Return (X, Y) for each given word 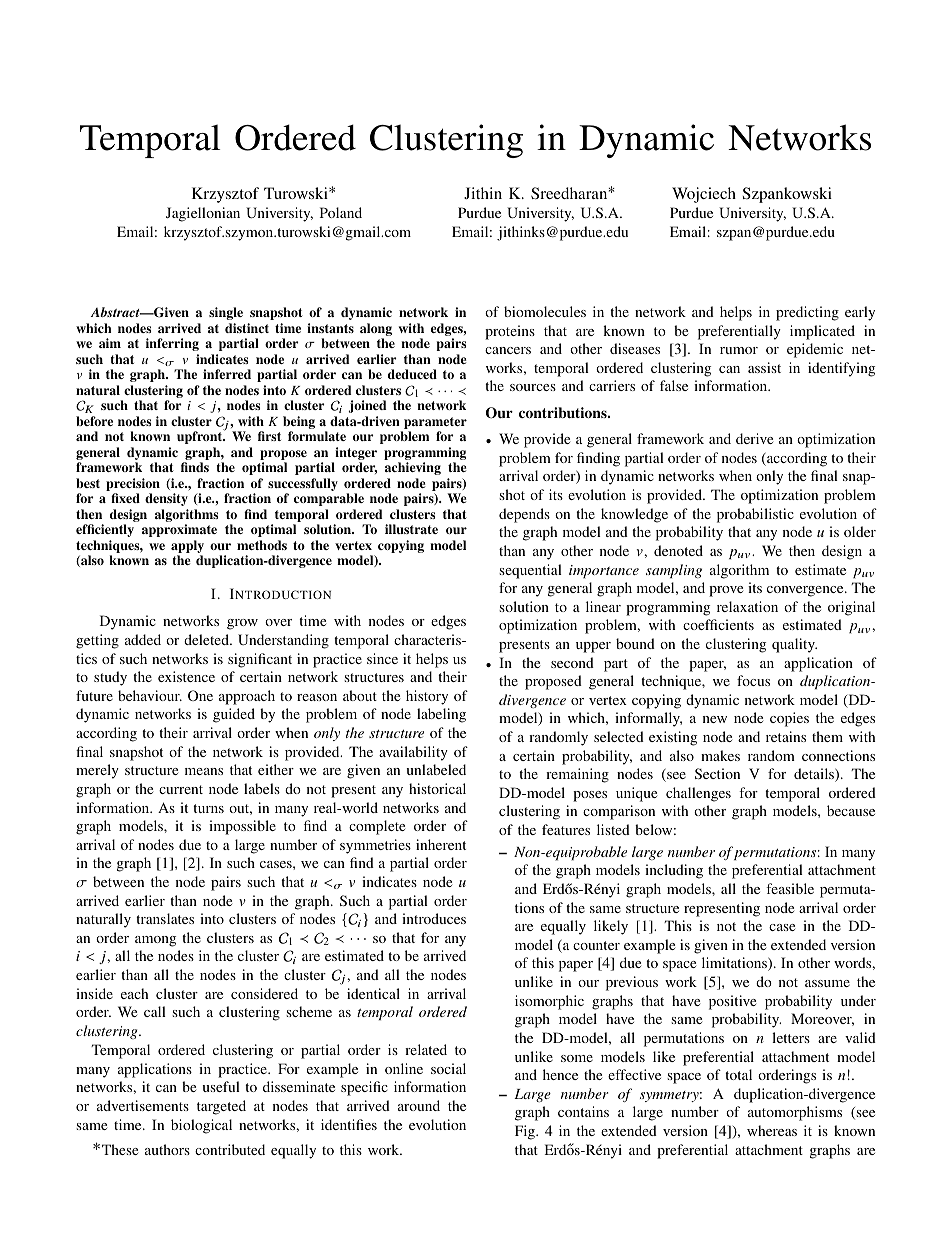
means (204, 771)
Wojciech (704, 195)
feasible (790, 888)
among (155, 941)
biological (201, 1126)
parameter (435, 423)
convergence (806, 591)
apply (187, 548)
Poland (341, 212)
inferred (227, 374)
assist (764, 367)
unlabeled (436, 769)
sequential (530, 571)
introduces (434, 918)
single (226, 313)
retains (786, 736)
